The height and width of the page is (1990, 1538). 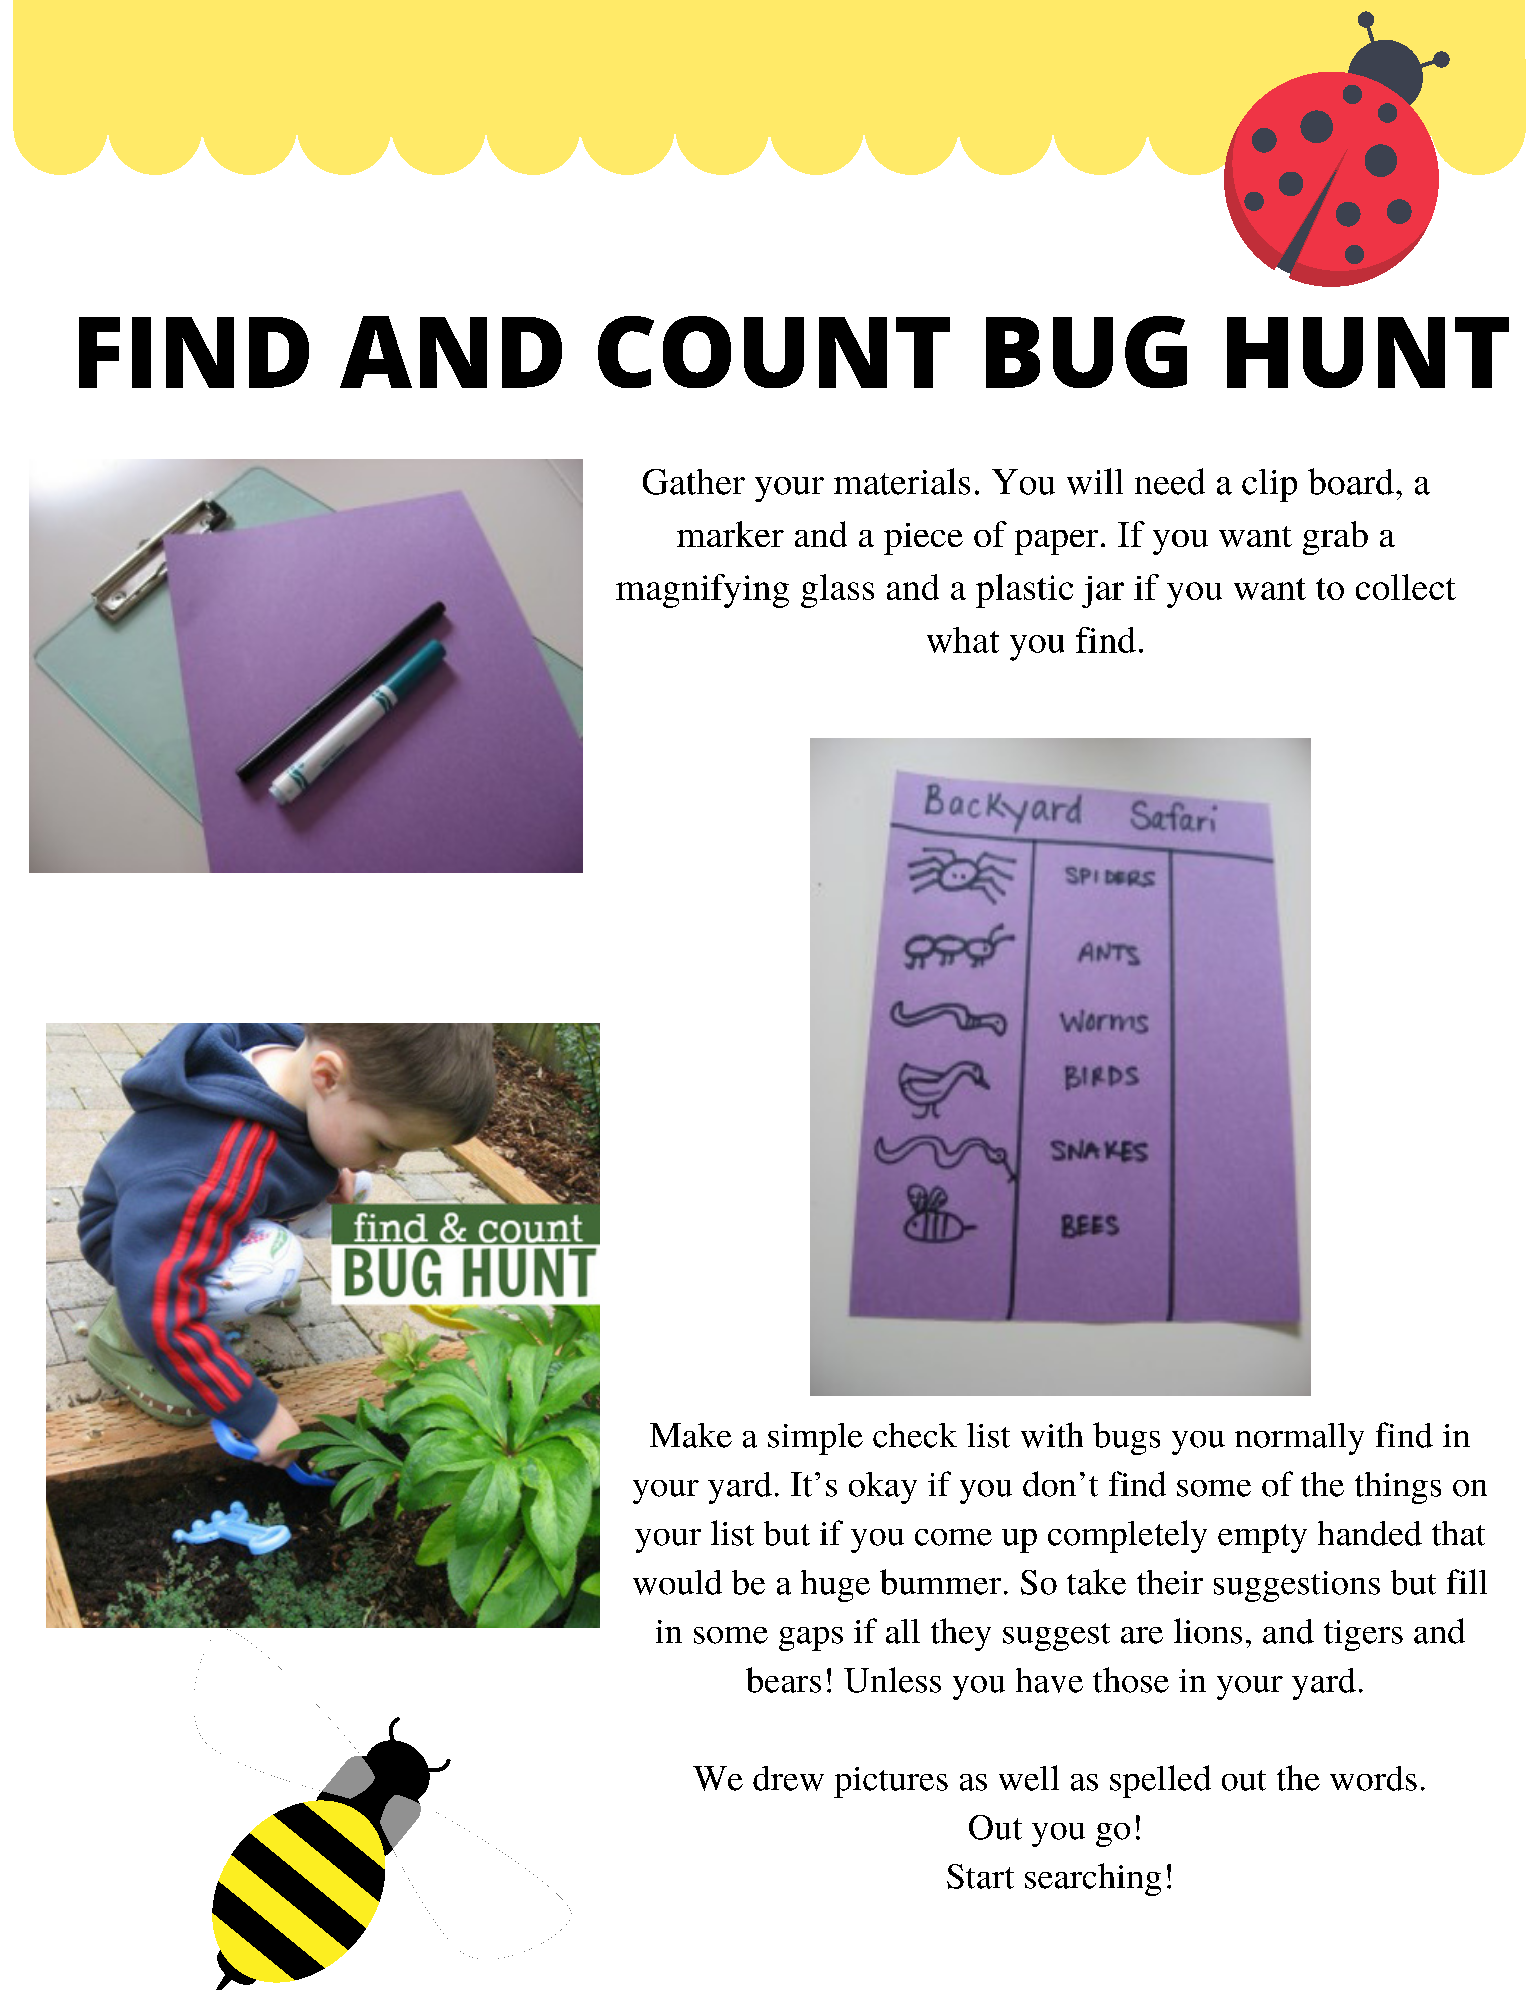 I want to click on COUNT, so click(x=774, y=352).
